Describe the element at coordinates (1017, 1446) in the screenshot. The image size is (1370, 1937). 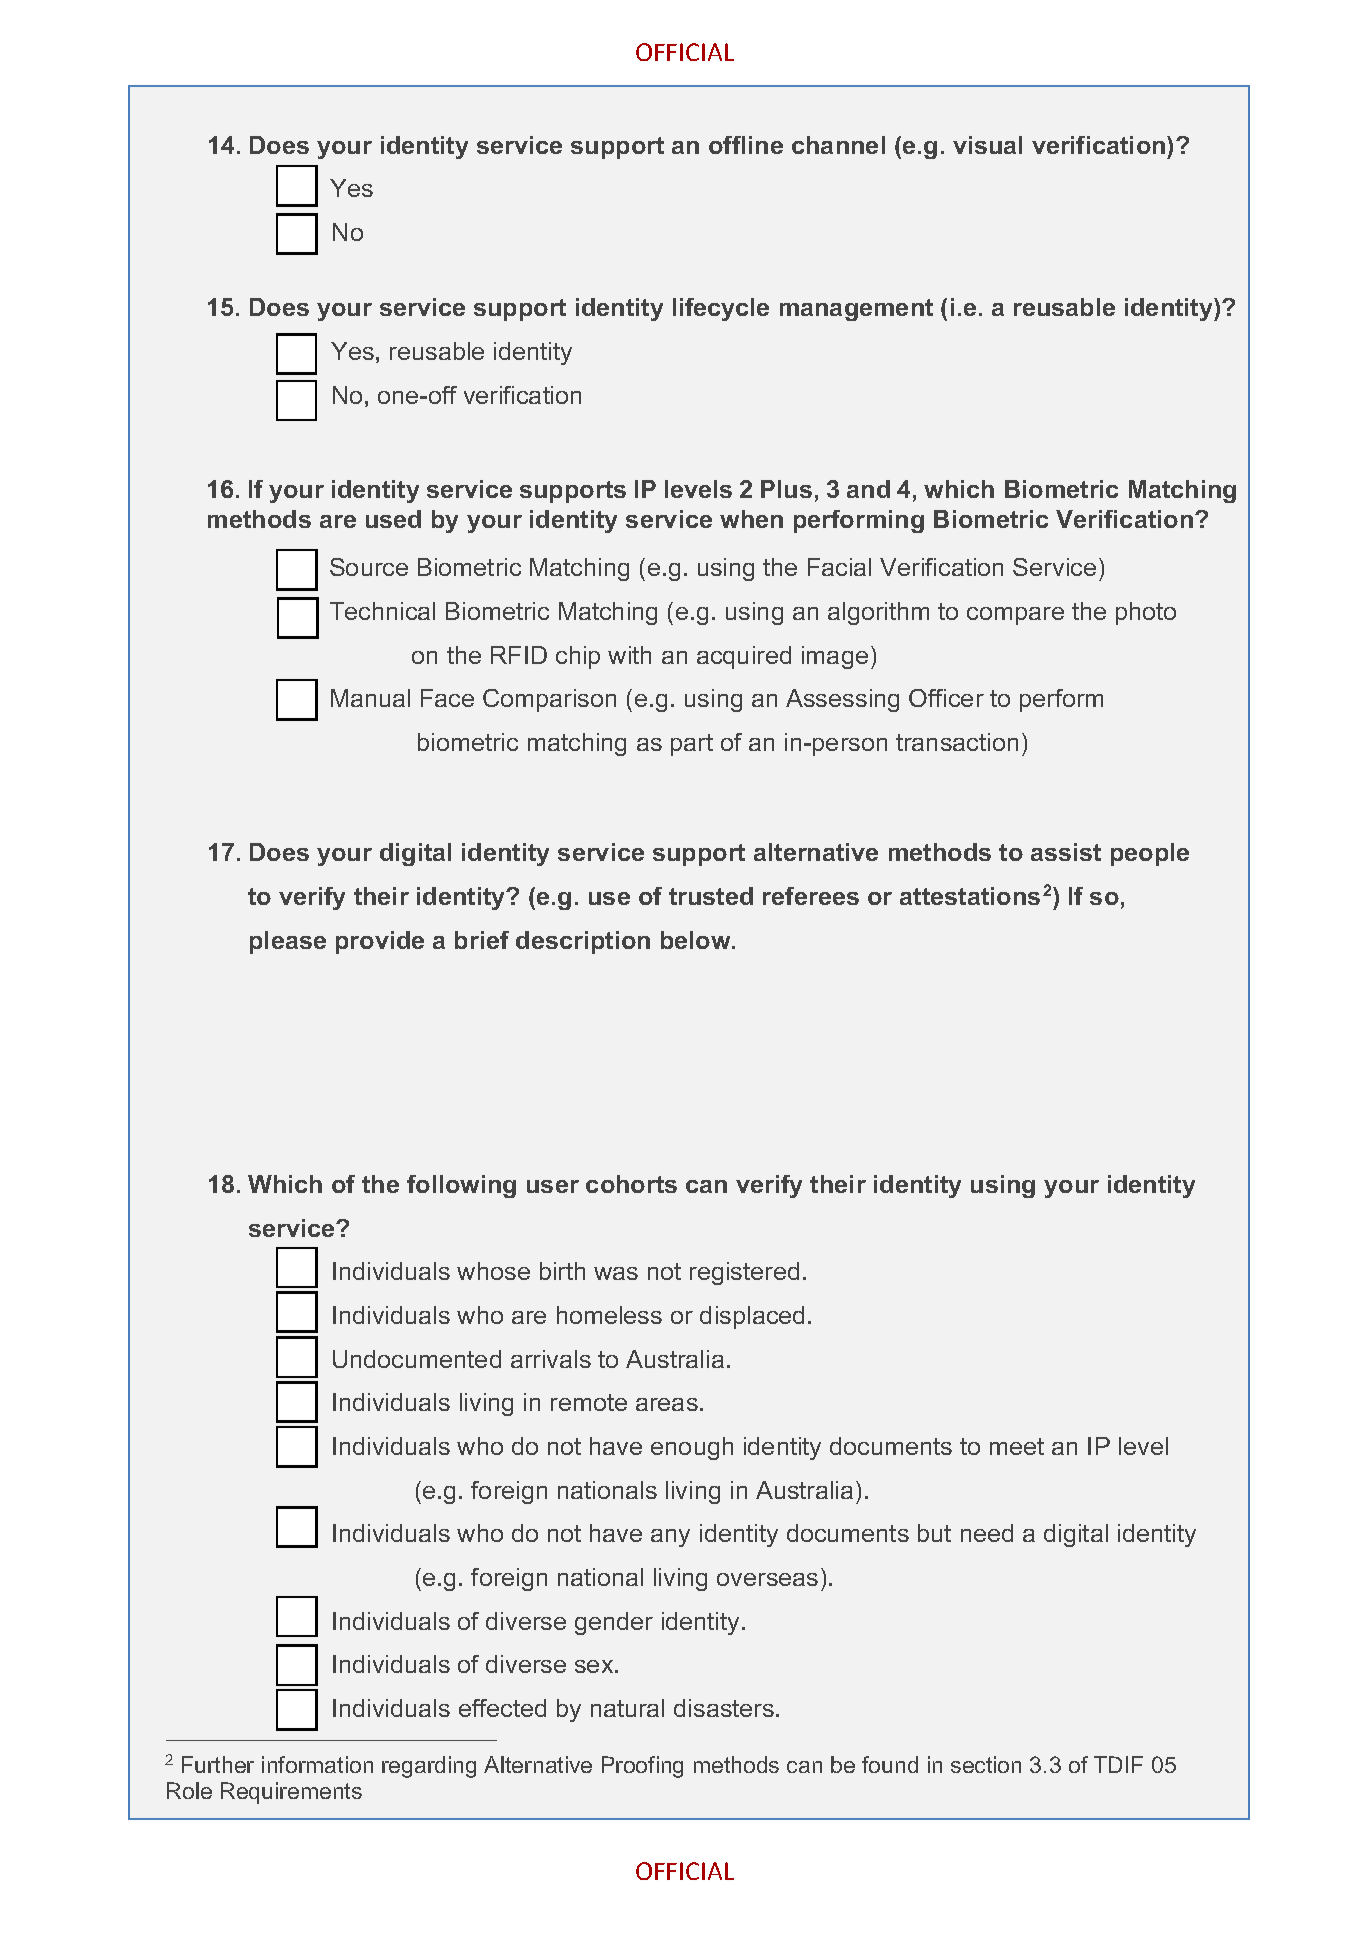
I see `meet` at that location.
